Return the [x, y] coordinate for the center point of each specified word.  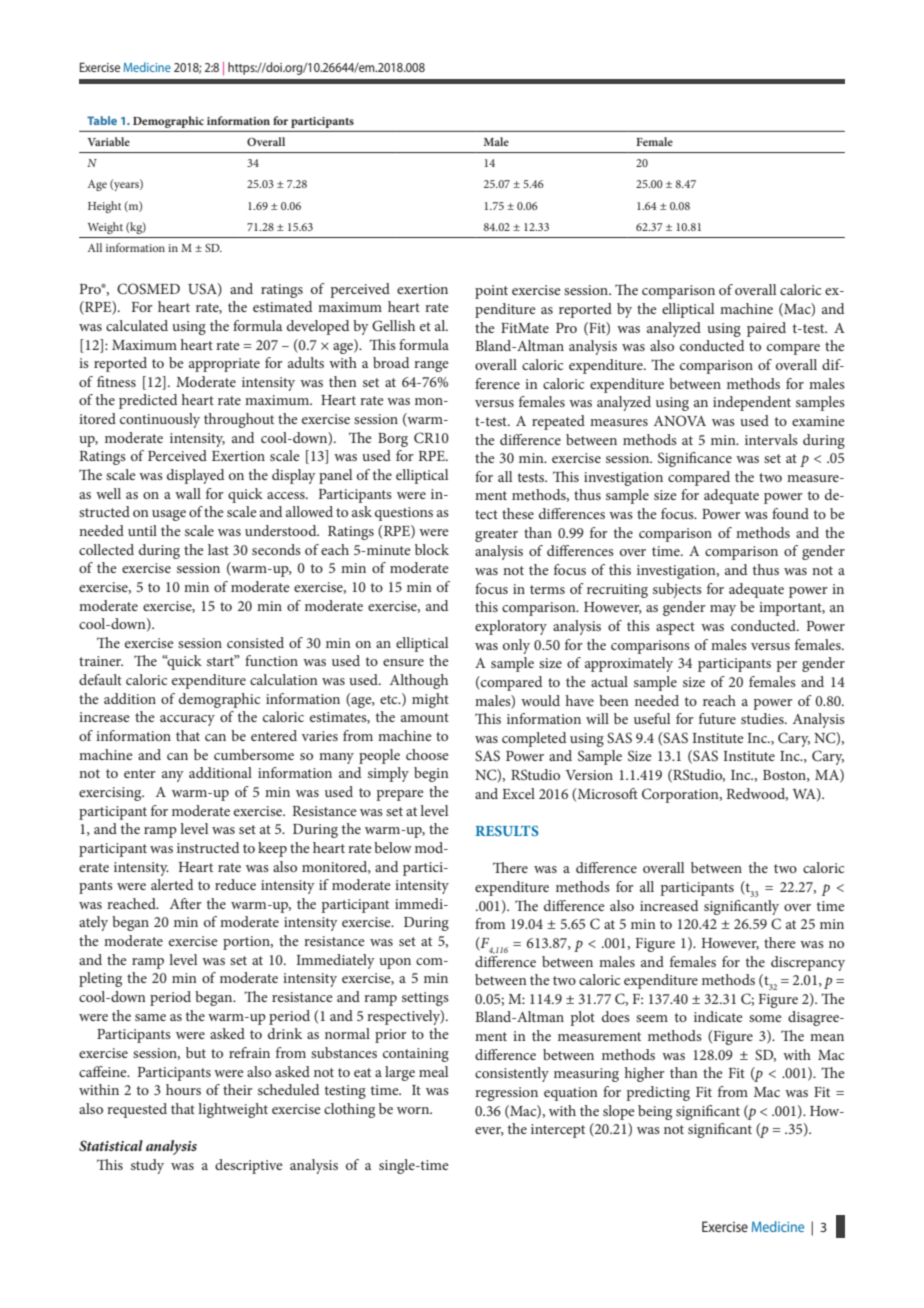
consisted [255, 642]
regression [506, 1094]
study [147, 1166]
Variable [108, 141]
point [491, 292]
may [723, 610]
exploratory [511, 627]
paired [766, 329]
